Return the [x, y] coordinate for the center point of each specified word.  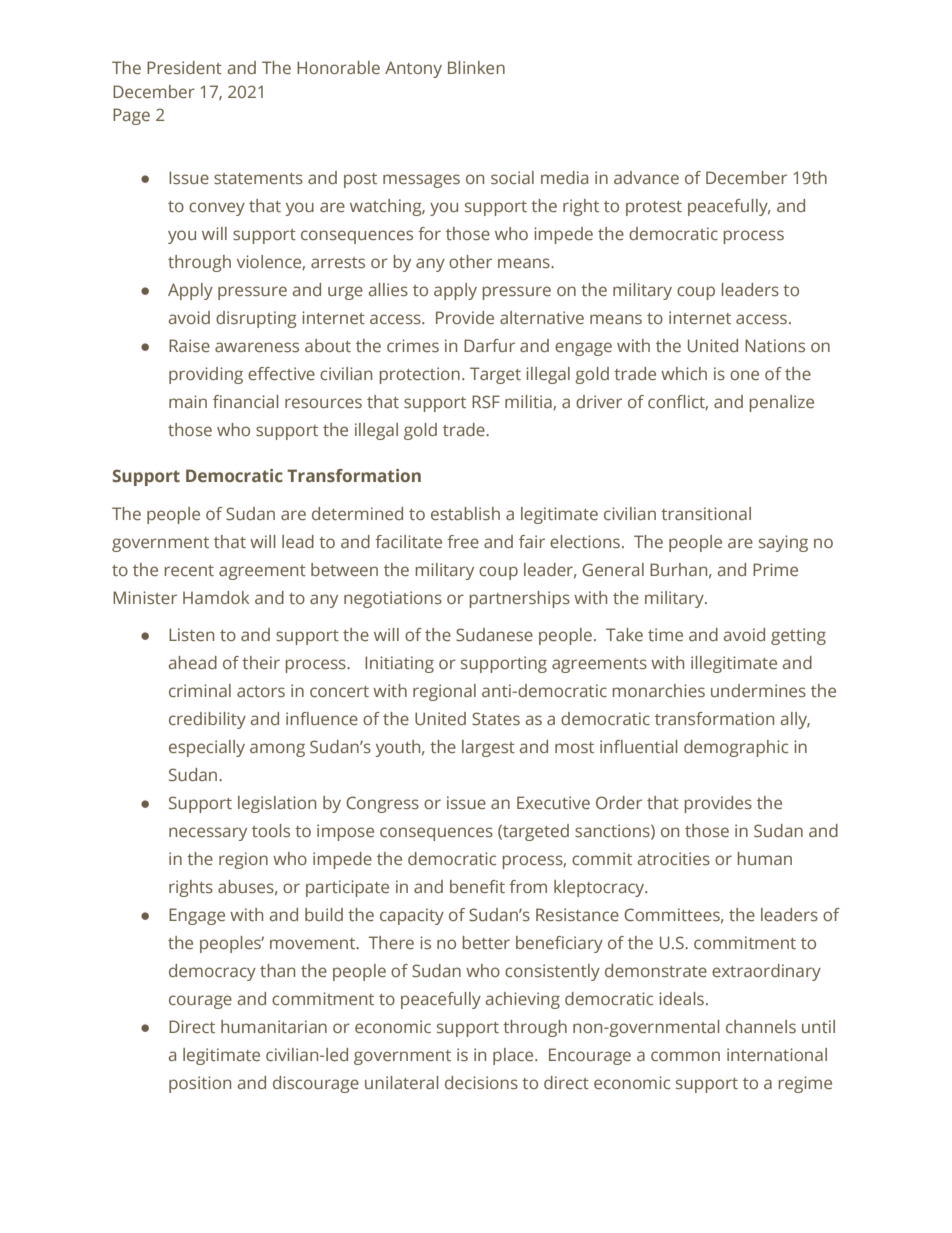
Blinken [476, 67]
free [463, 541]
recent [189, 570]
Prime [775, 569]
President [184, 67]
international [777, 1054]
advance [646, 177]
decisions [481, 1082]
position [200, 1084]
